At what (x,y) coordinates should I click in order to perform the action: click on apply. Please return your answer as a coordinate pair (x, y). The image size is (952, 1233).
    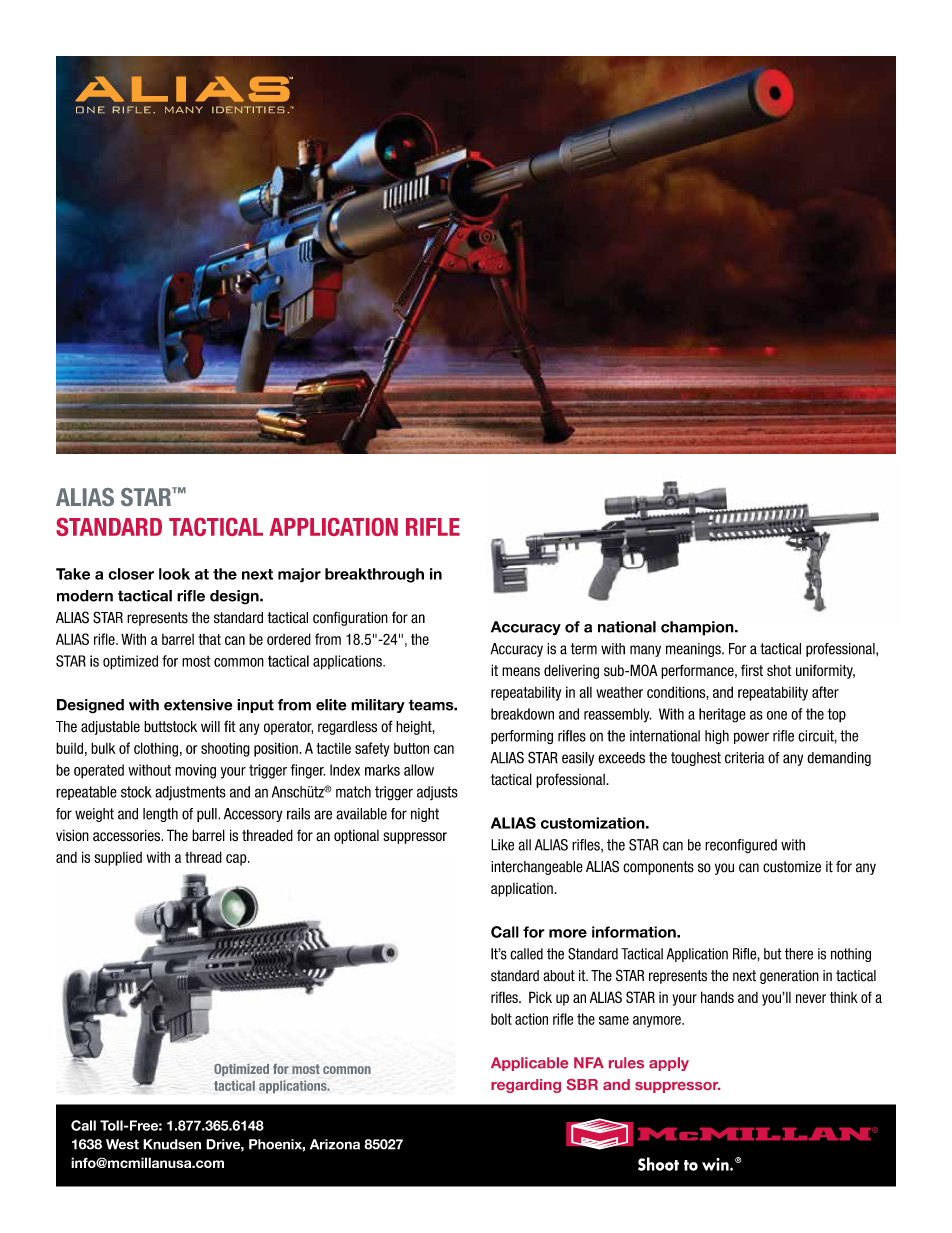
    Looking at the image, I should click on (669, 1064).
